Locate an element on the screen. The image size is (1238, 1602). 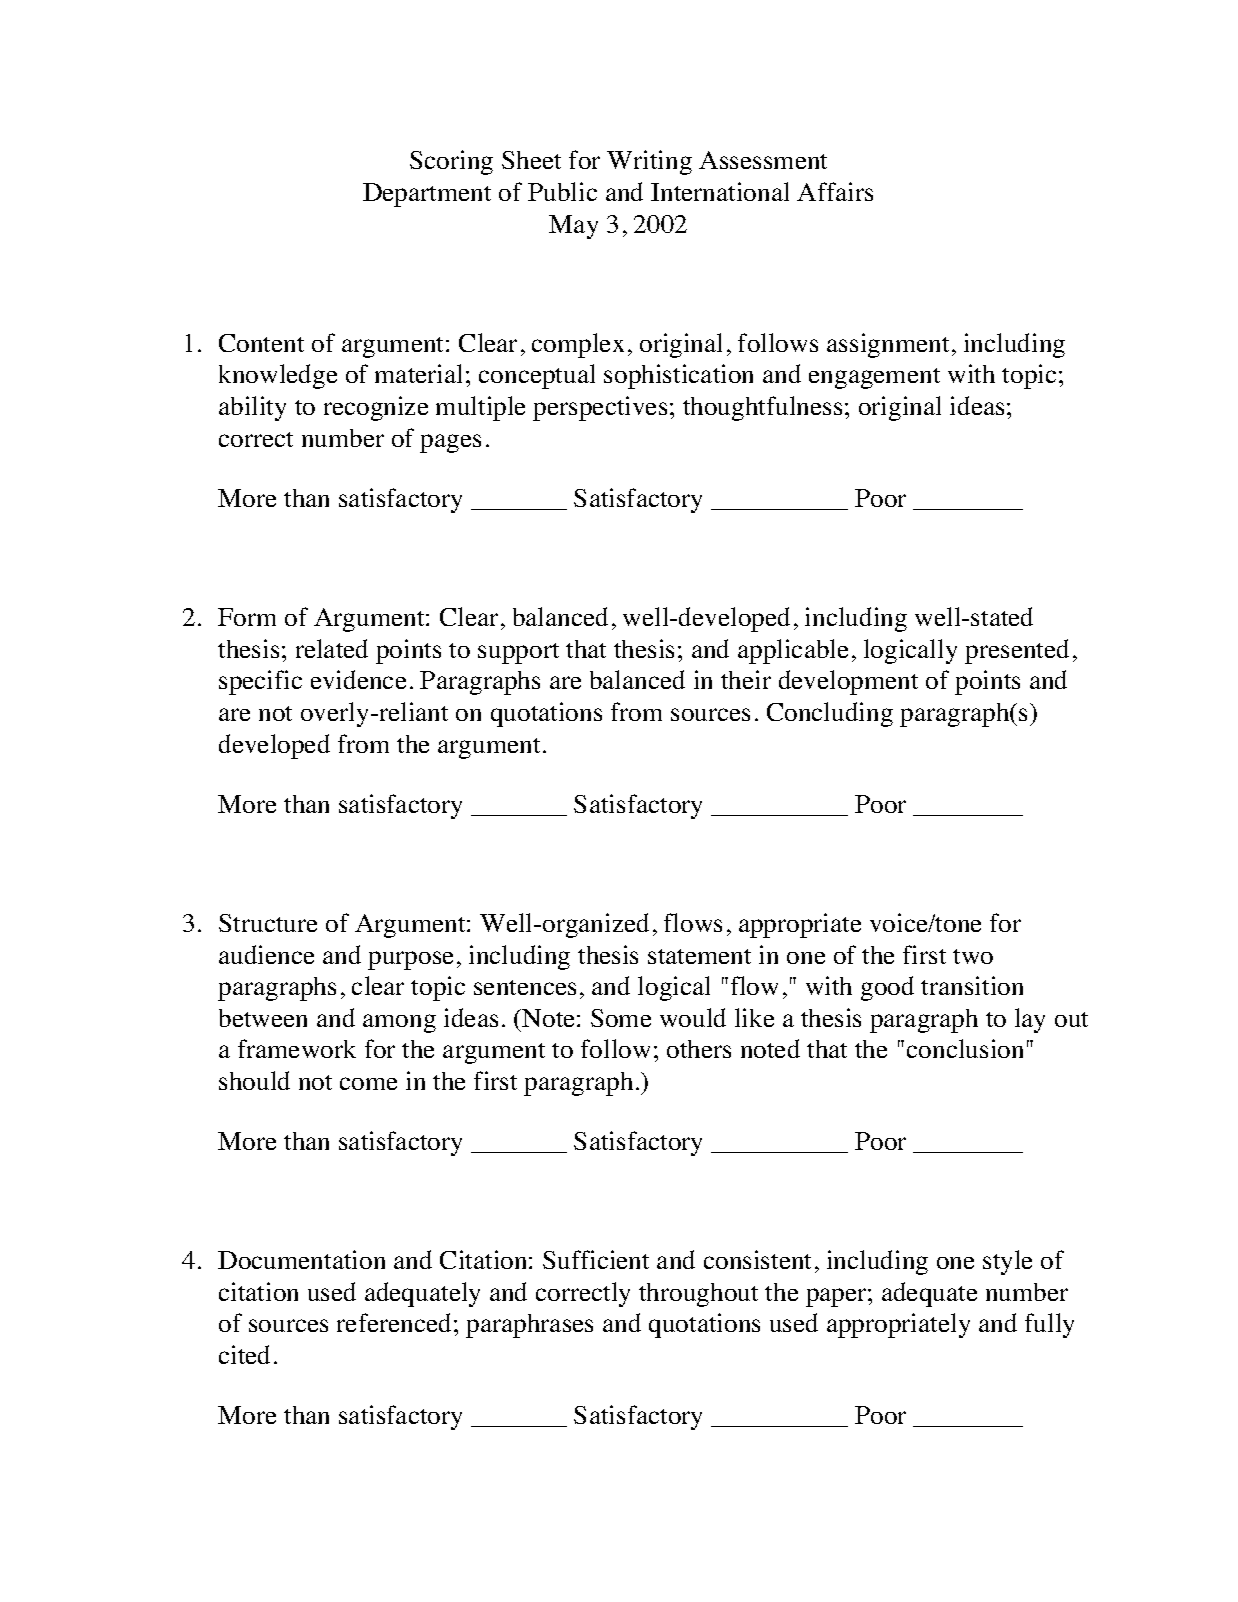
evidence is located at coordinates (358, 679).
